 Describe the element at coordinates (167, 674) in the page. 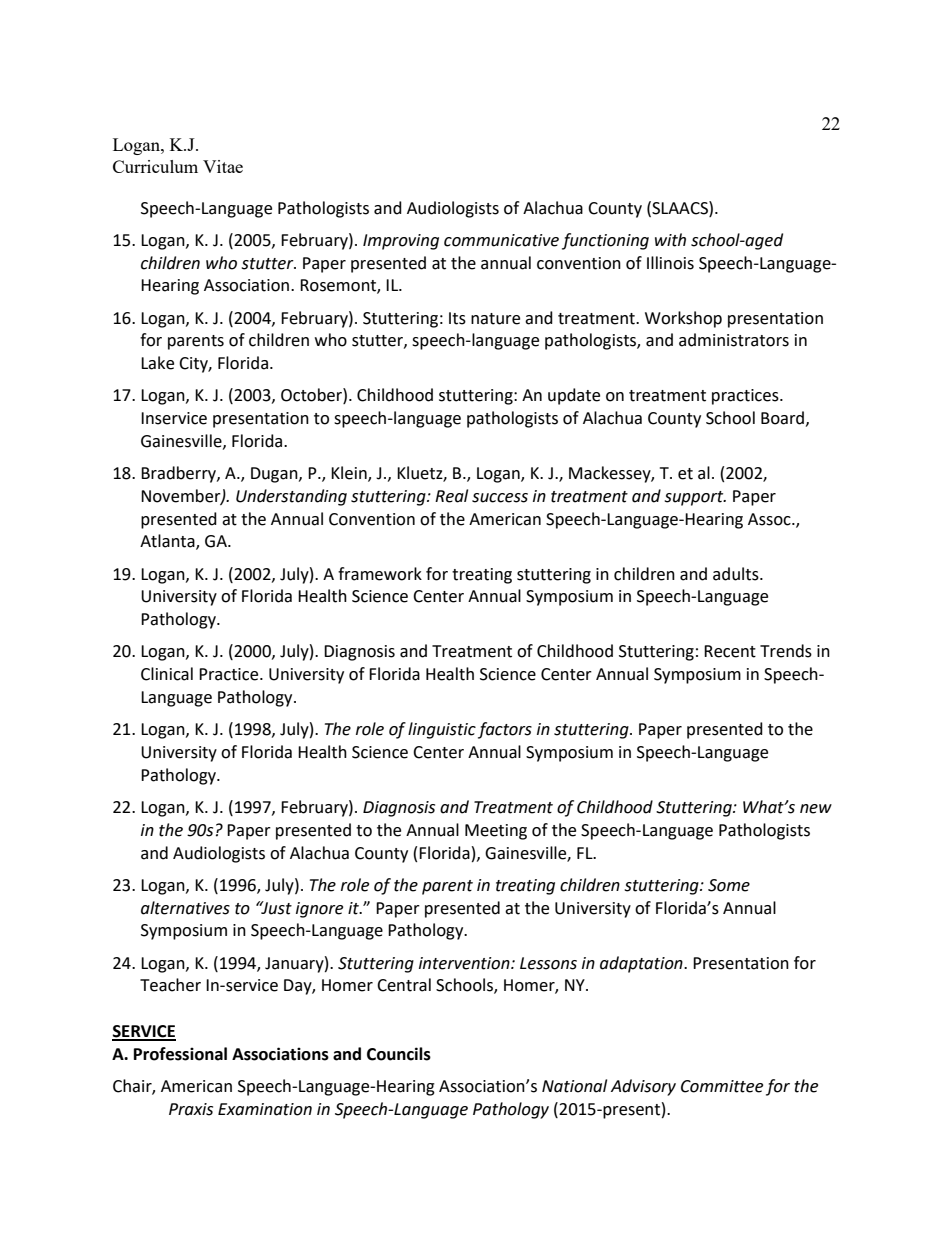

I see `Clinical` at that location.
